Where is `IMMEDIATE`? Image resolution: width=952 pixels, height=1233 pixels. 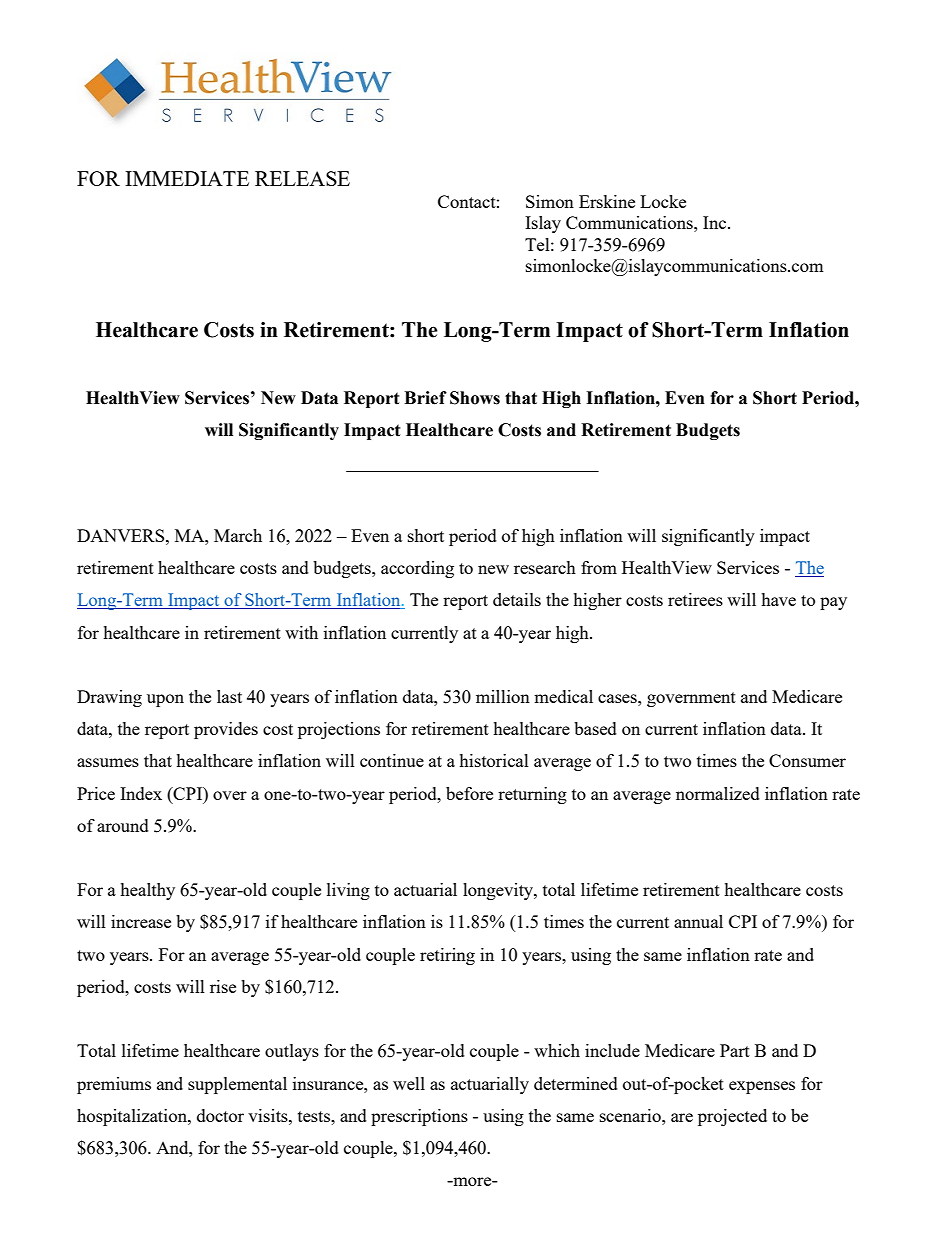
IMMEDIATE is located at coordinates (187, 178).
